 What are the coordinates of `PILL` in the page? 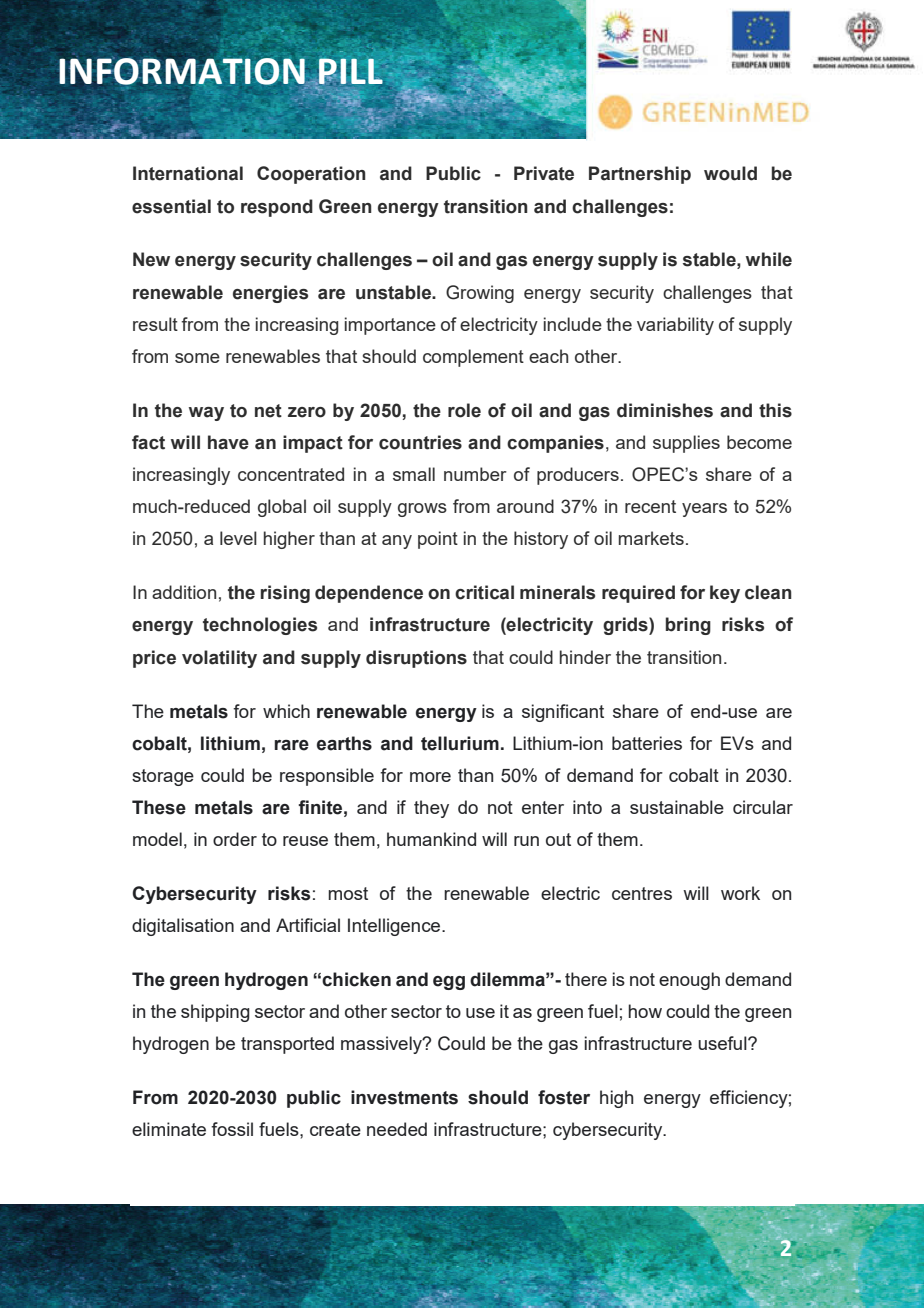 It's located at (351, 71).
